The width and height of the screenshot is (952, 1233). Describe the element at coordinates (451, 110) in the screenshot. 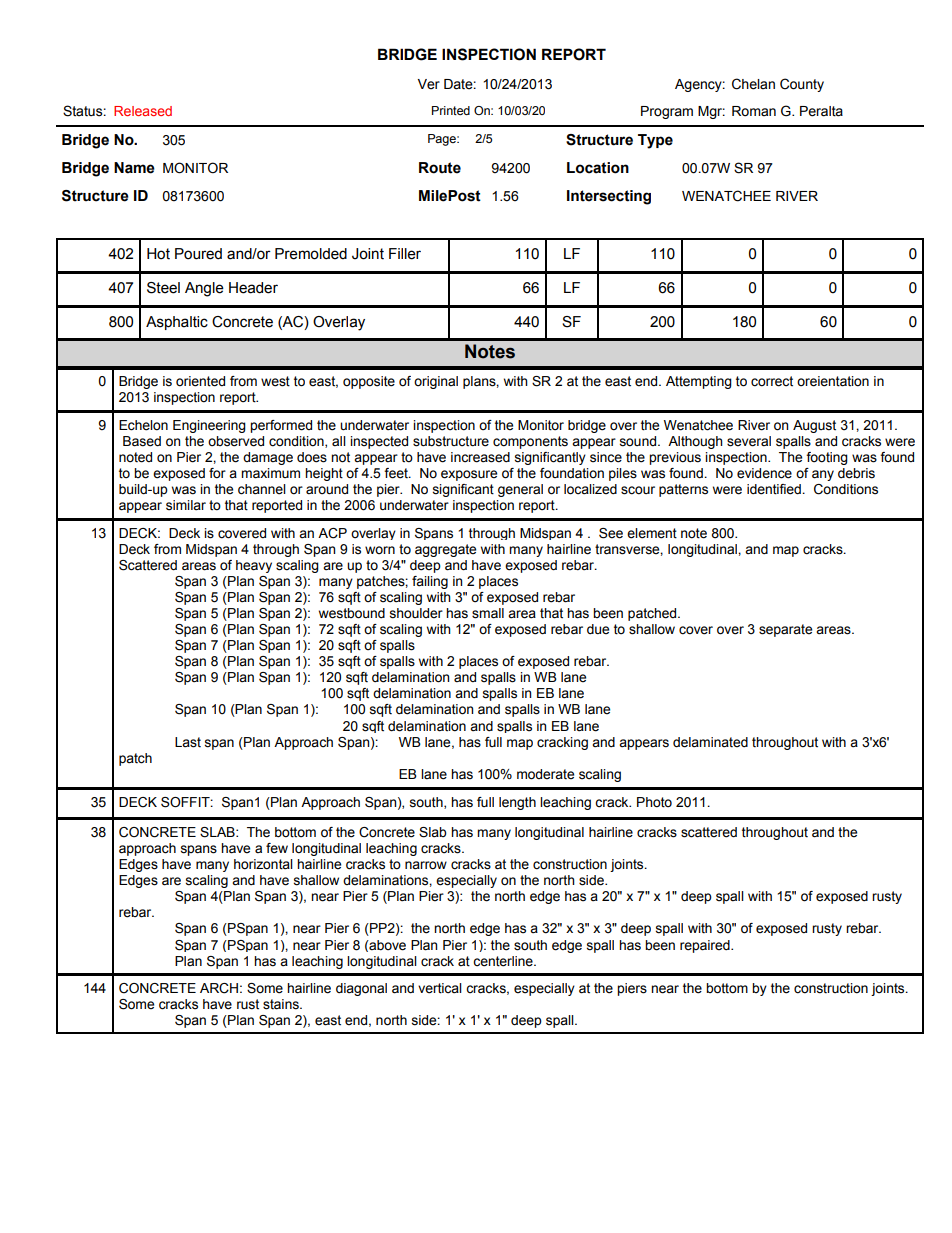

I see `Printed` at that location.
